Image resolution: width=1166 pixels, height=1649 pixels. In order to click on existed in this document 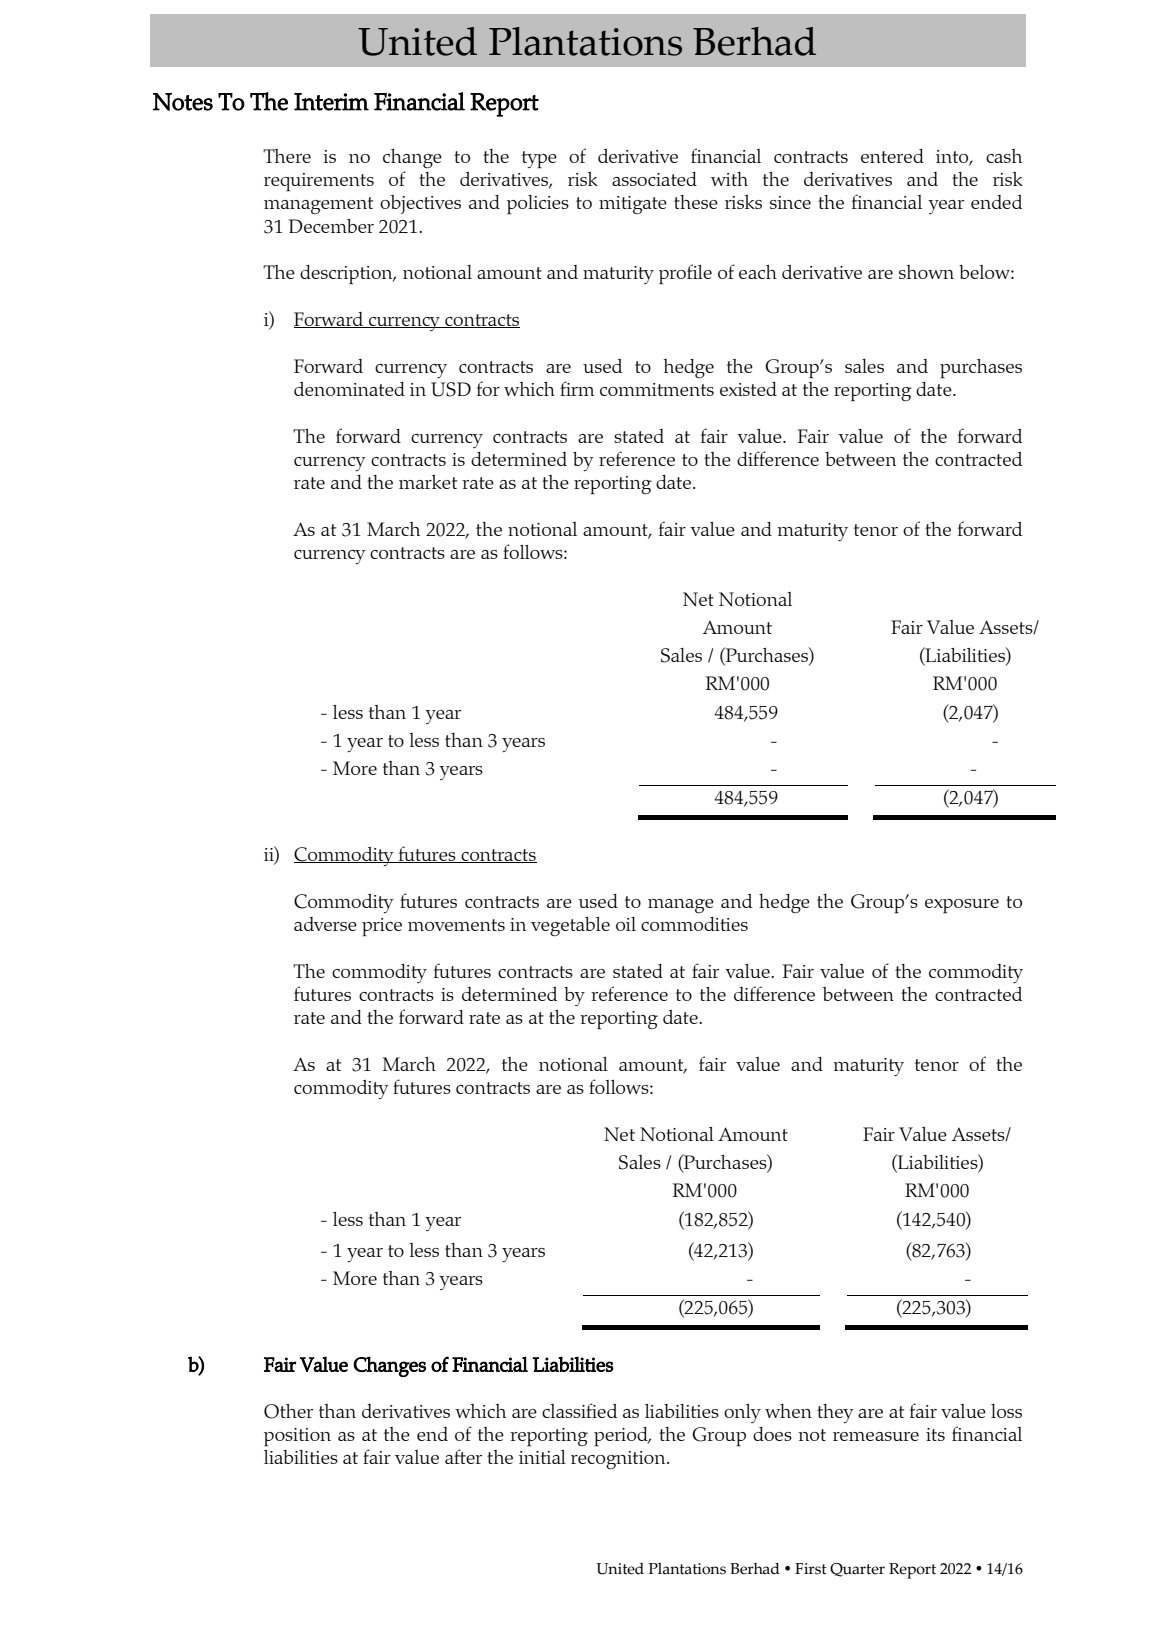, I will do `click(748, 389)`.
